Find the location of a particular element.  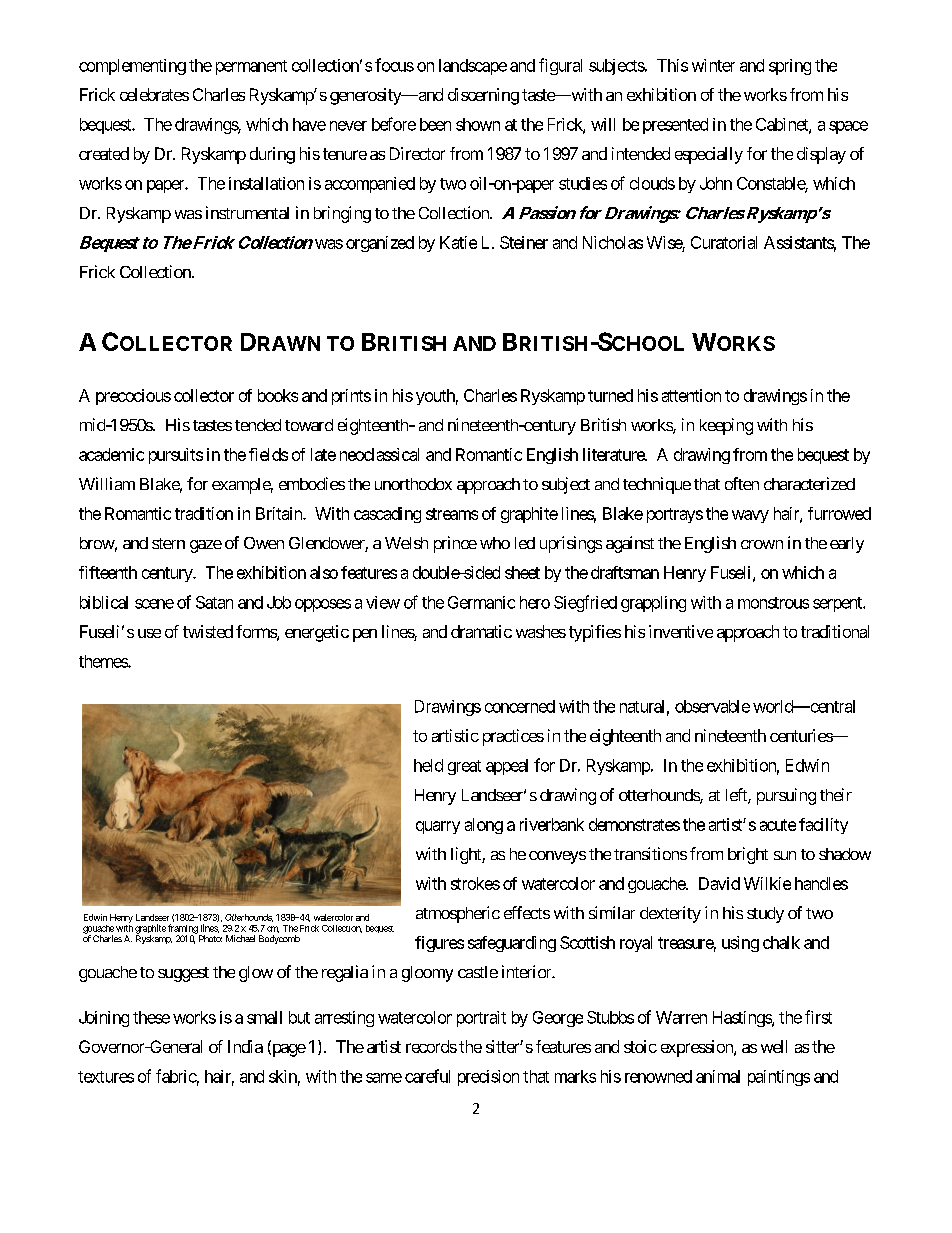

permanent is located at coordinates (251, 67).
